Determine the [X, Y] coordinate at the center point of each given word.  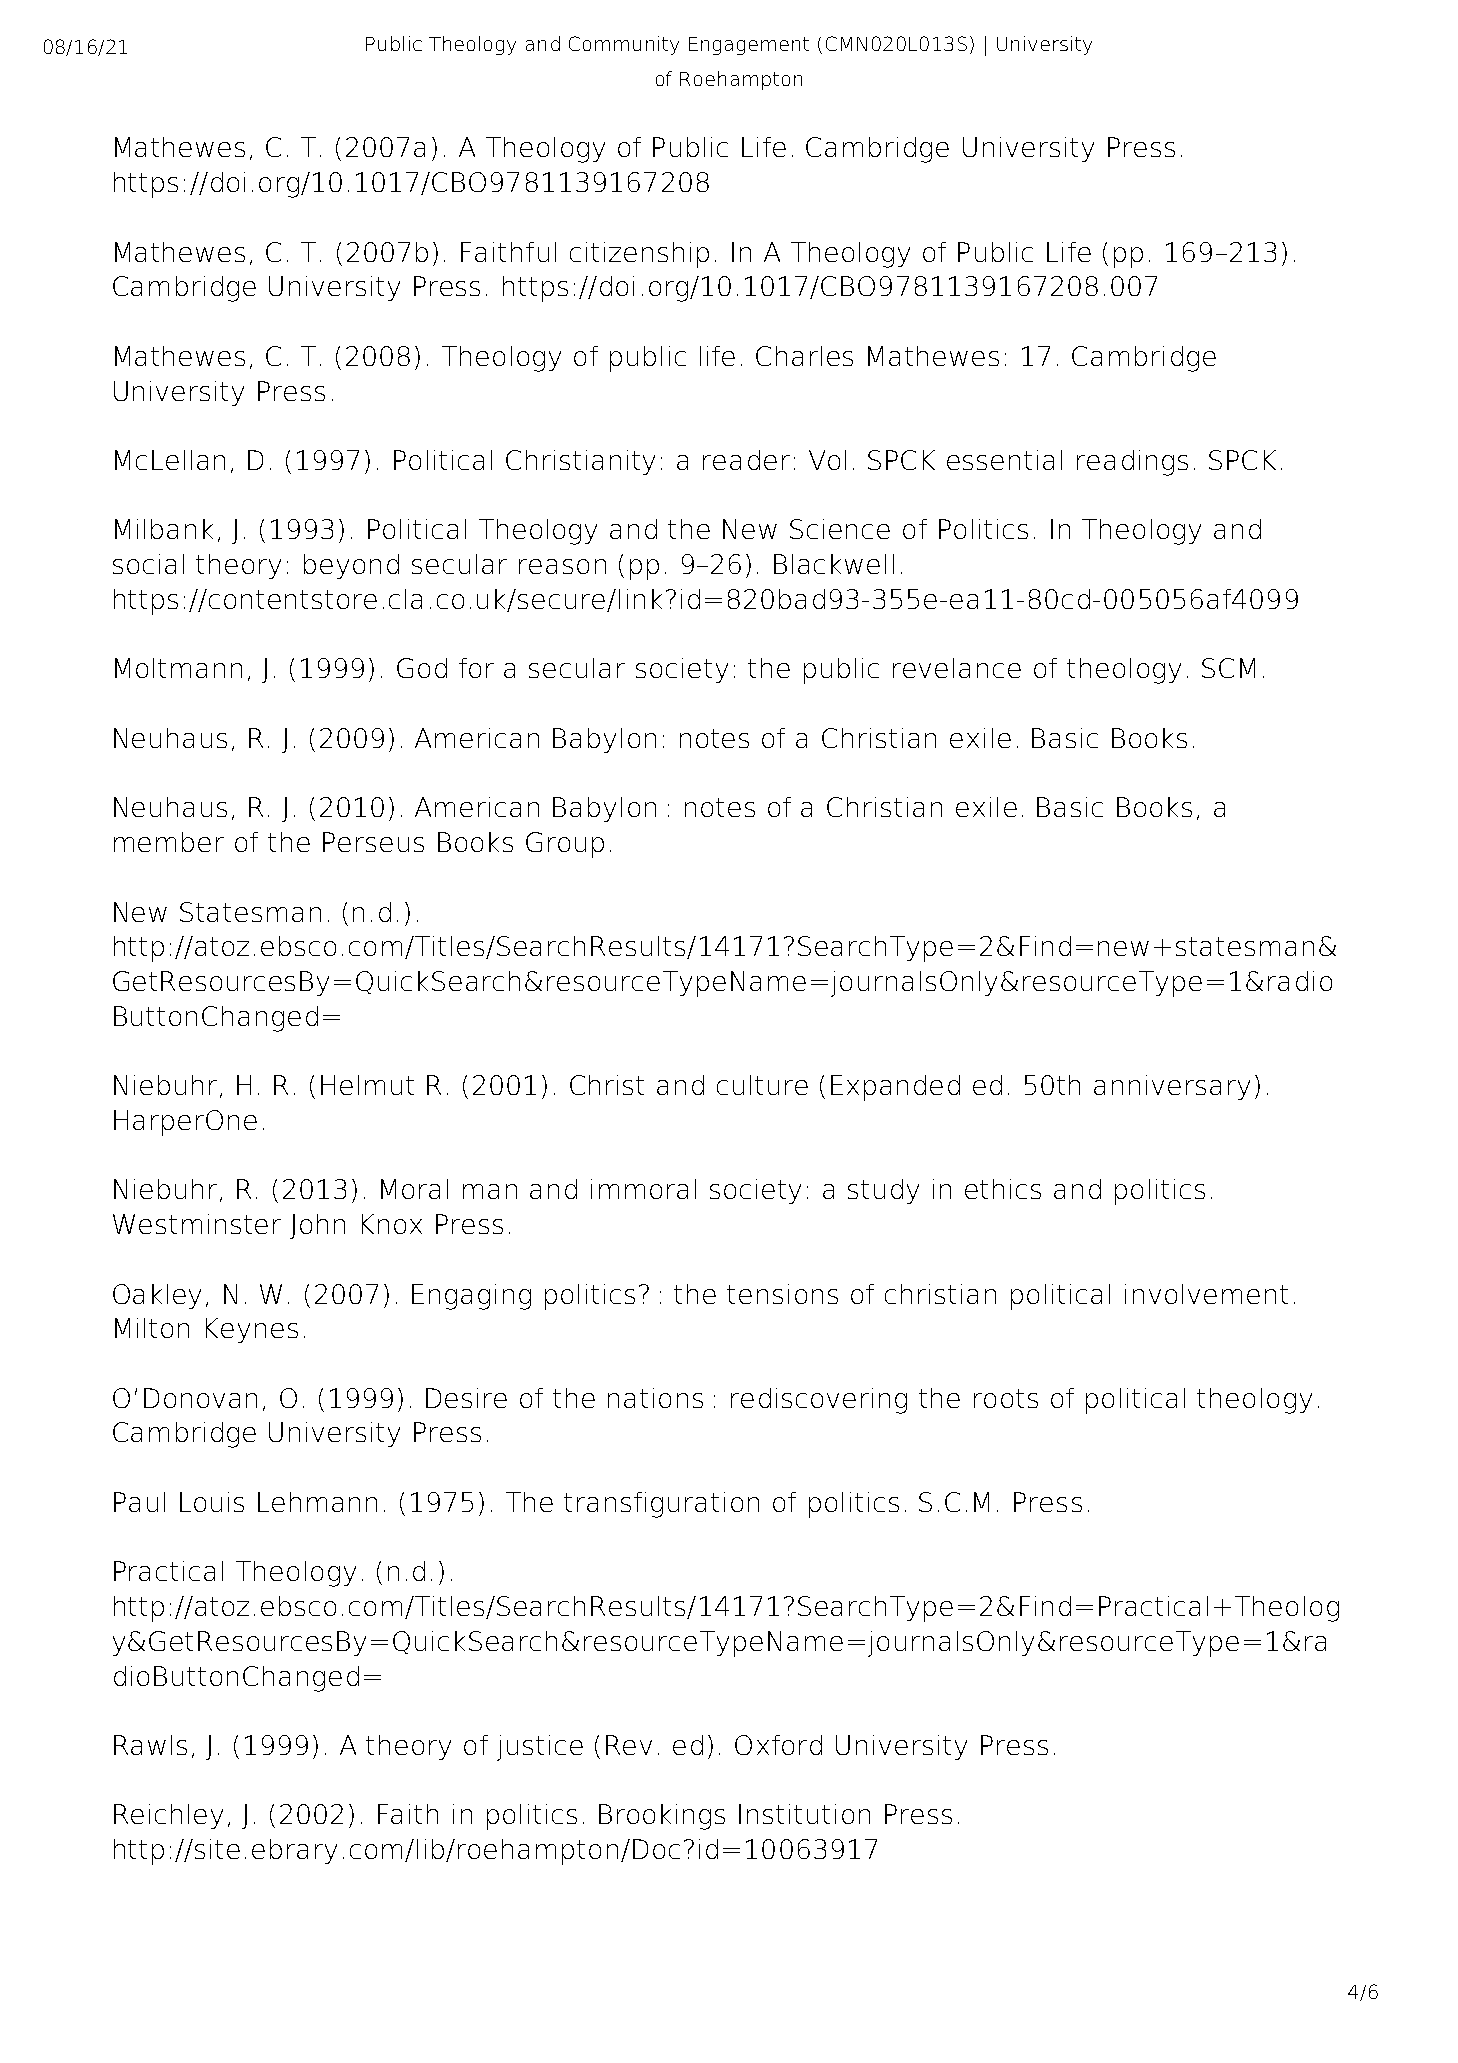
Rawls [150, 1745]
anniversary [1172, 1087]
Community [624, 45]
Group [565, 845]
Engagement [749, 46]
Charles [804, 356]
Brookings [662, 1817]
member [169, 842]
